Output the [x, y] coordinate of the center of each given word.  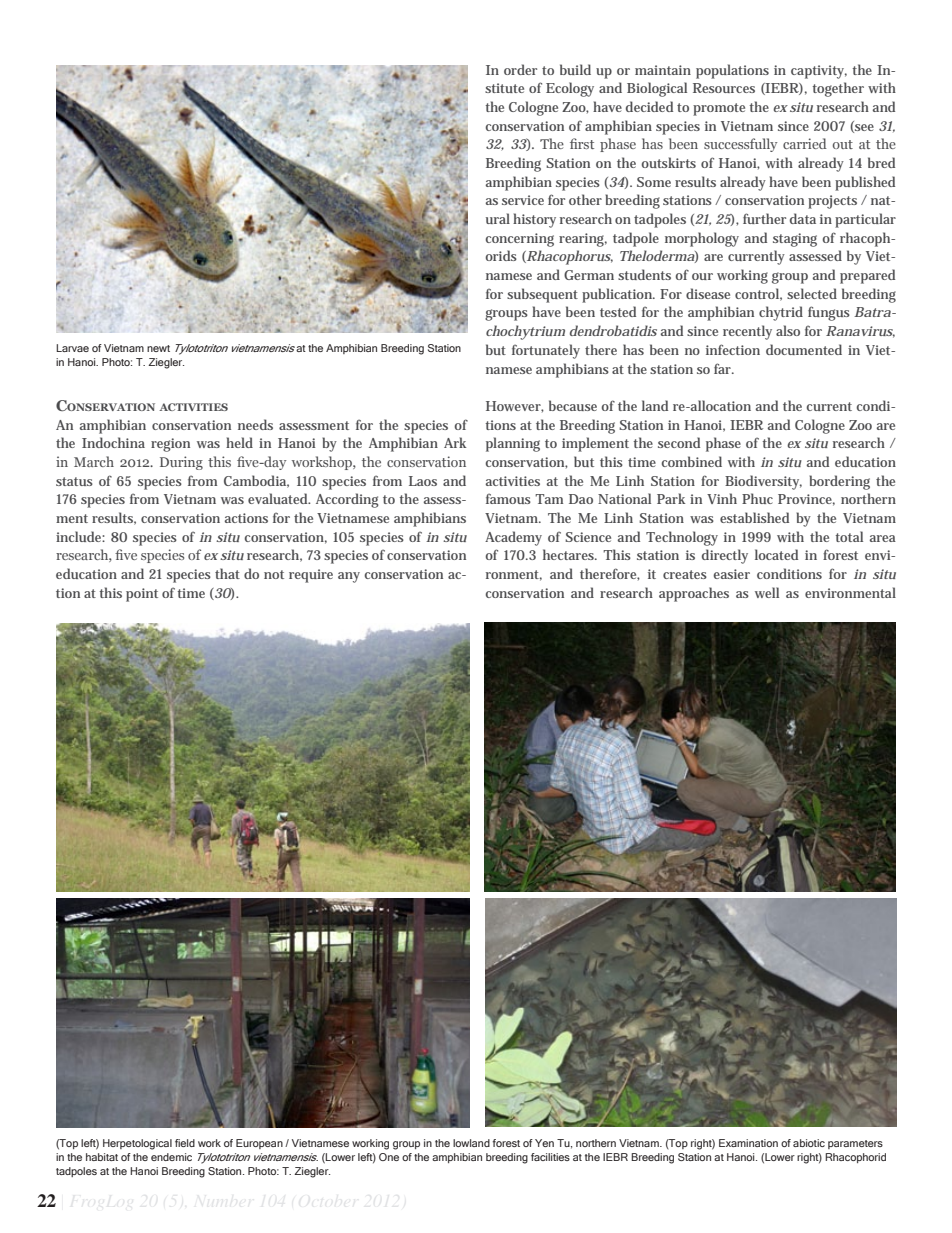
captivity [819, 72]
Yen [544, 1143]
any [349, 577]
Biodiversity [763, 482]
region [170, 445]
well [767, 592]
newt [158, 348]
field [185, 1143]
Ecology [570, 89]
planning [513, 444]
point [142, 595]
